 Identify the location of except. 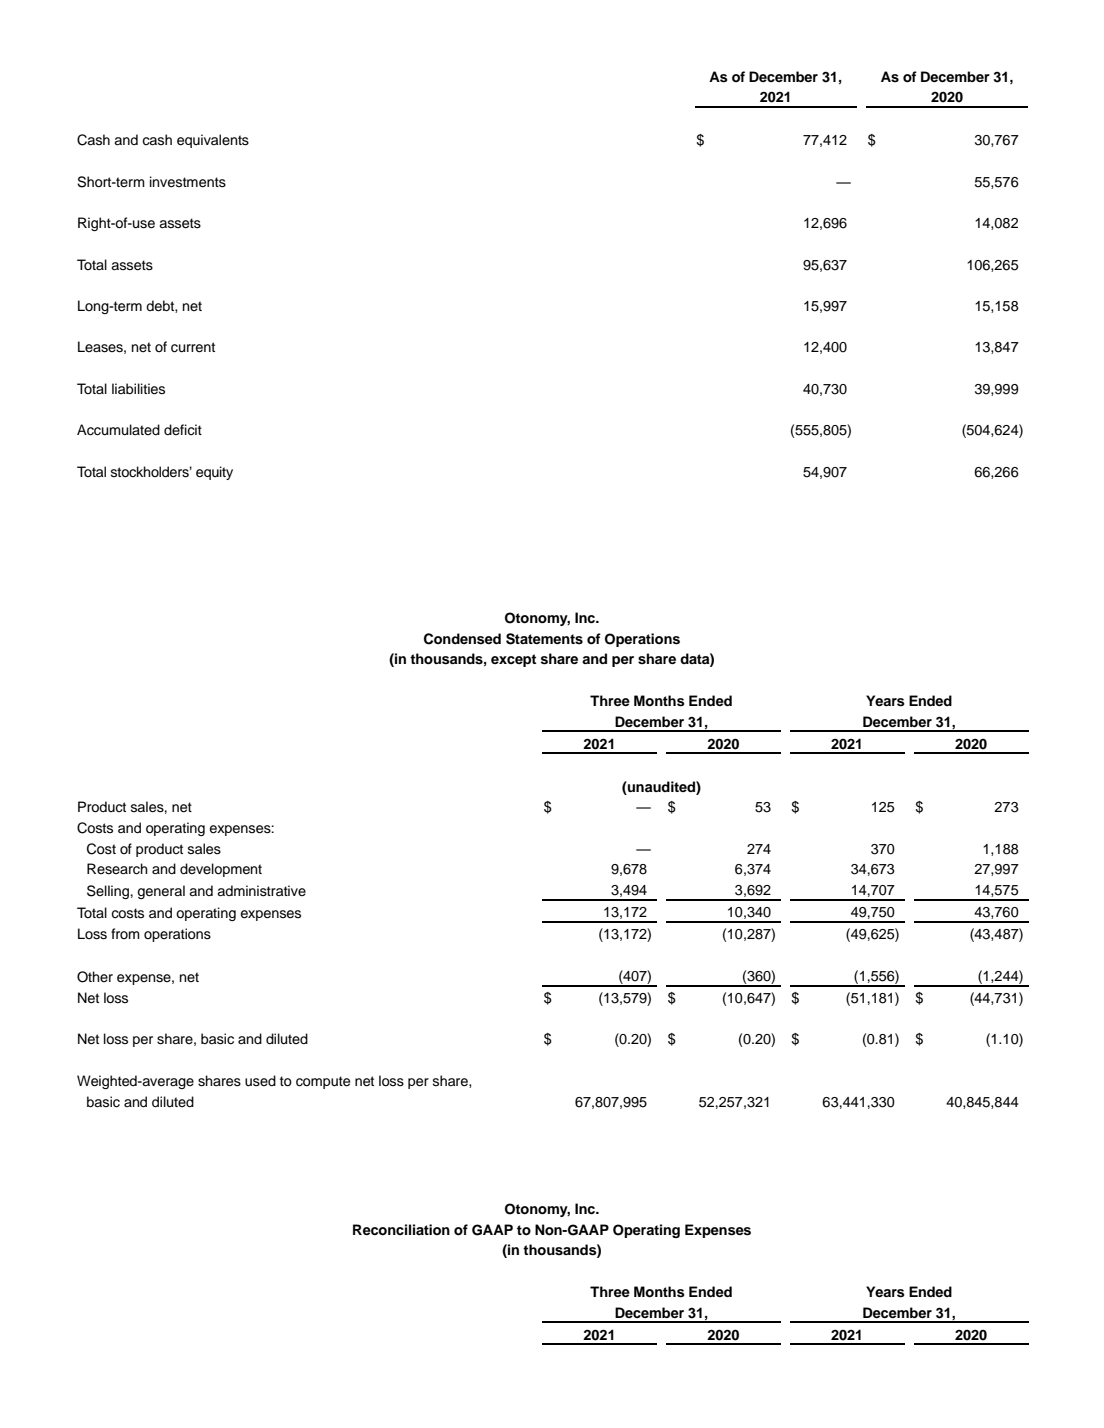
(513, 660).
